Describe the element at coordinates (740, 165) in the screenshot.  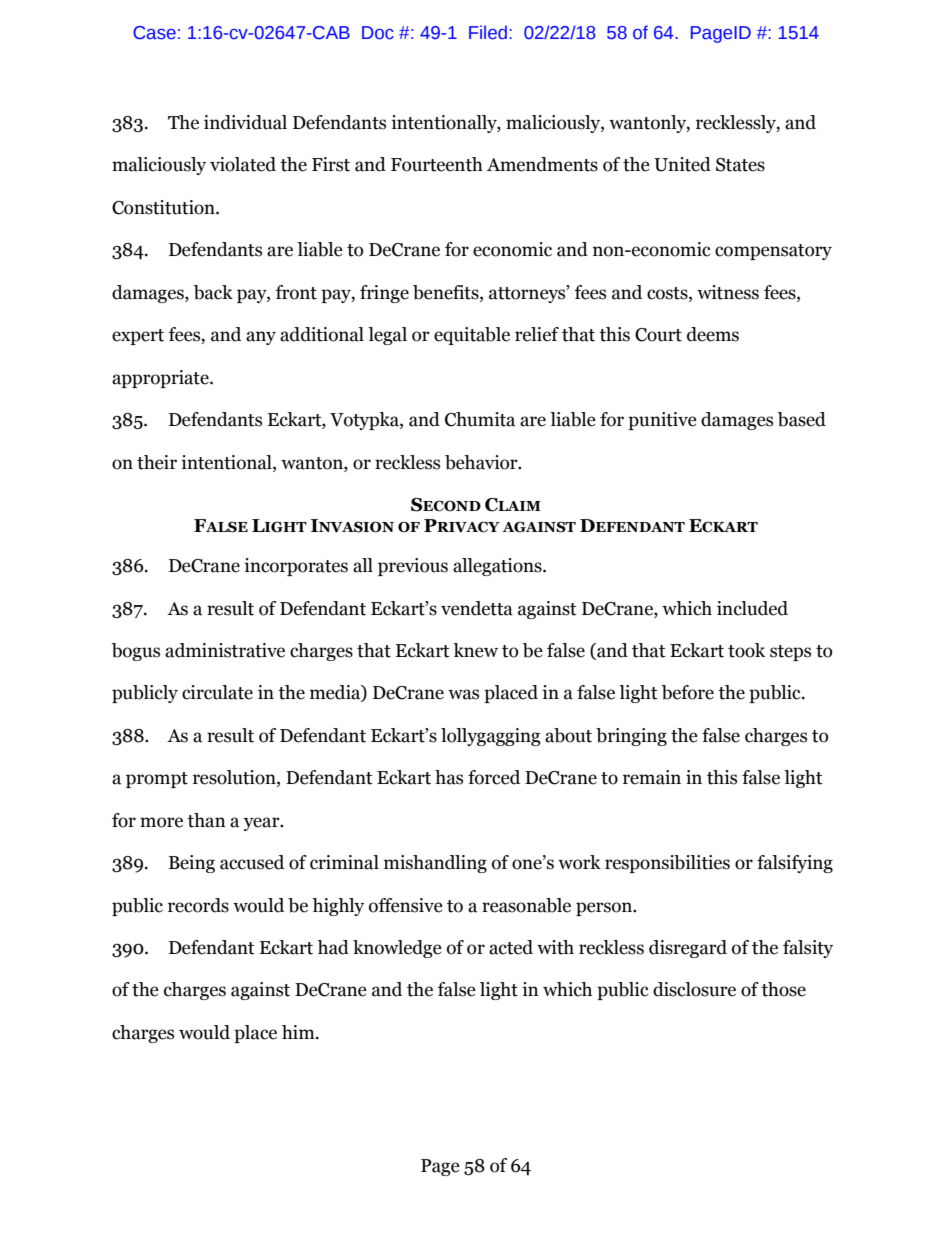
I see `States` at that location.
